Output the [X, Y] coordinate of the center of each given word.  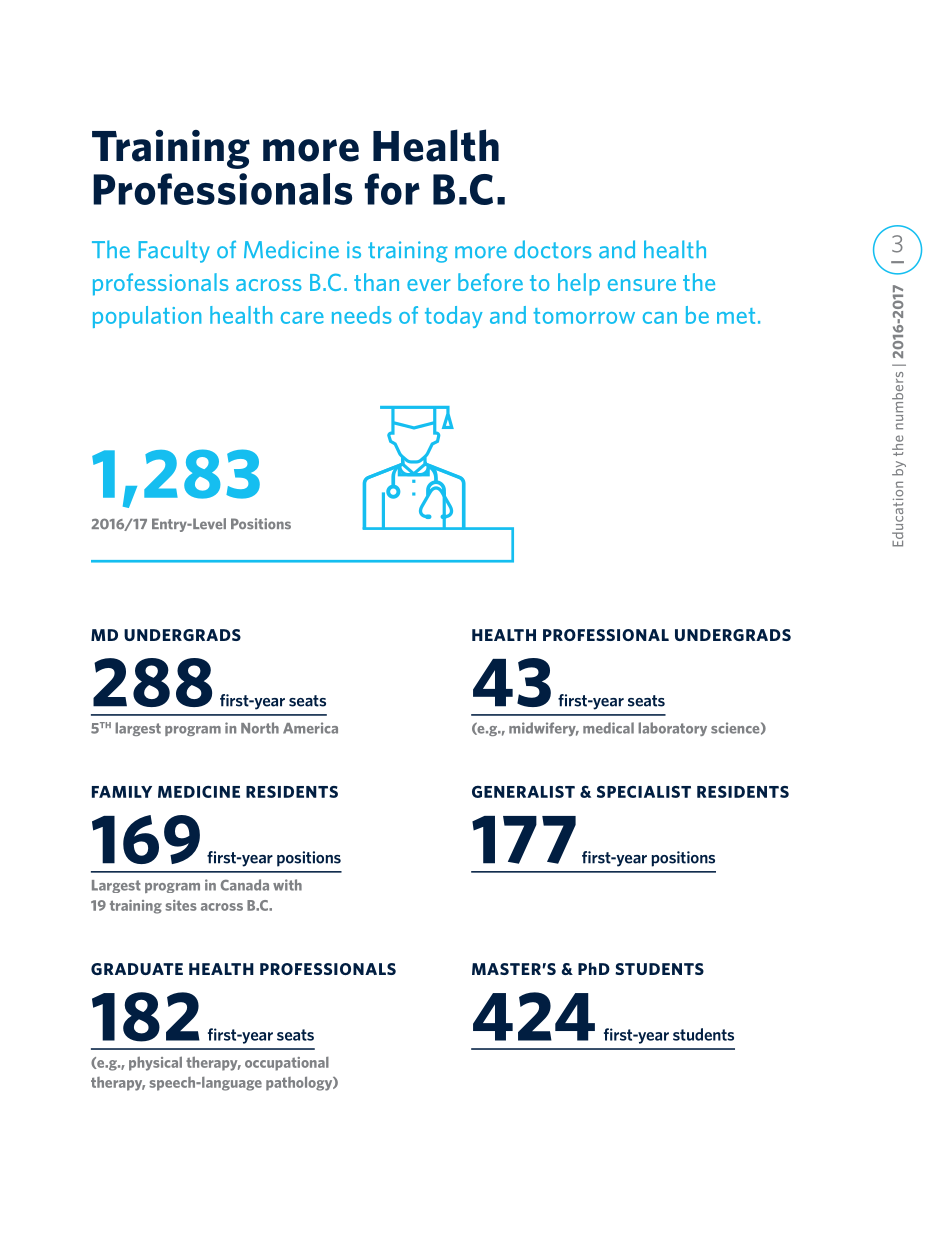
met [736, 316]
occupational [287, 1064]
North [260, 728]
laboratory [672, 729]
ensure [642, 285]
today [454, 317]
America [310, 728]
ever [429, 285]
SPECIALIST [644, 792]
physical [155, 1063]
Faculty [174, 251]
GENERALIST [523, 791]
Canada [245, 885]
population [147, 317]
